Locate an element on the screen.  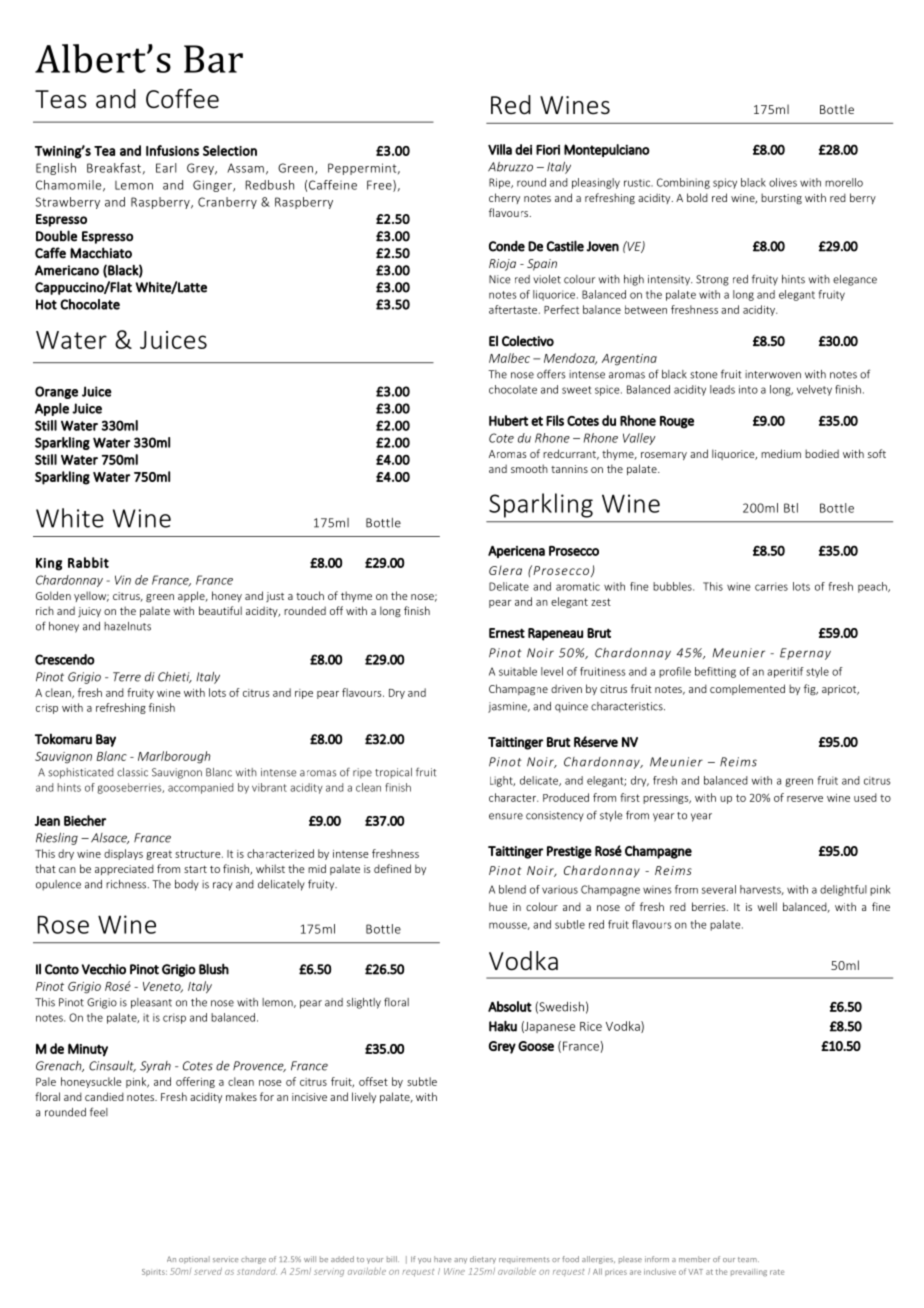
suitable is located at coordinates (518, 671).
